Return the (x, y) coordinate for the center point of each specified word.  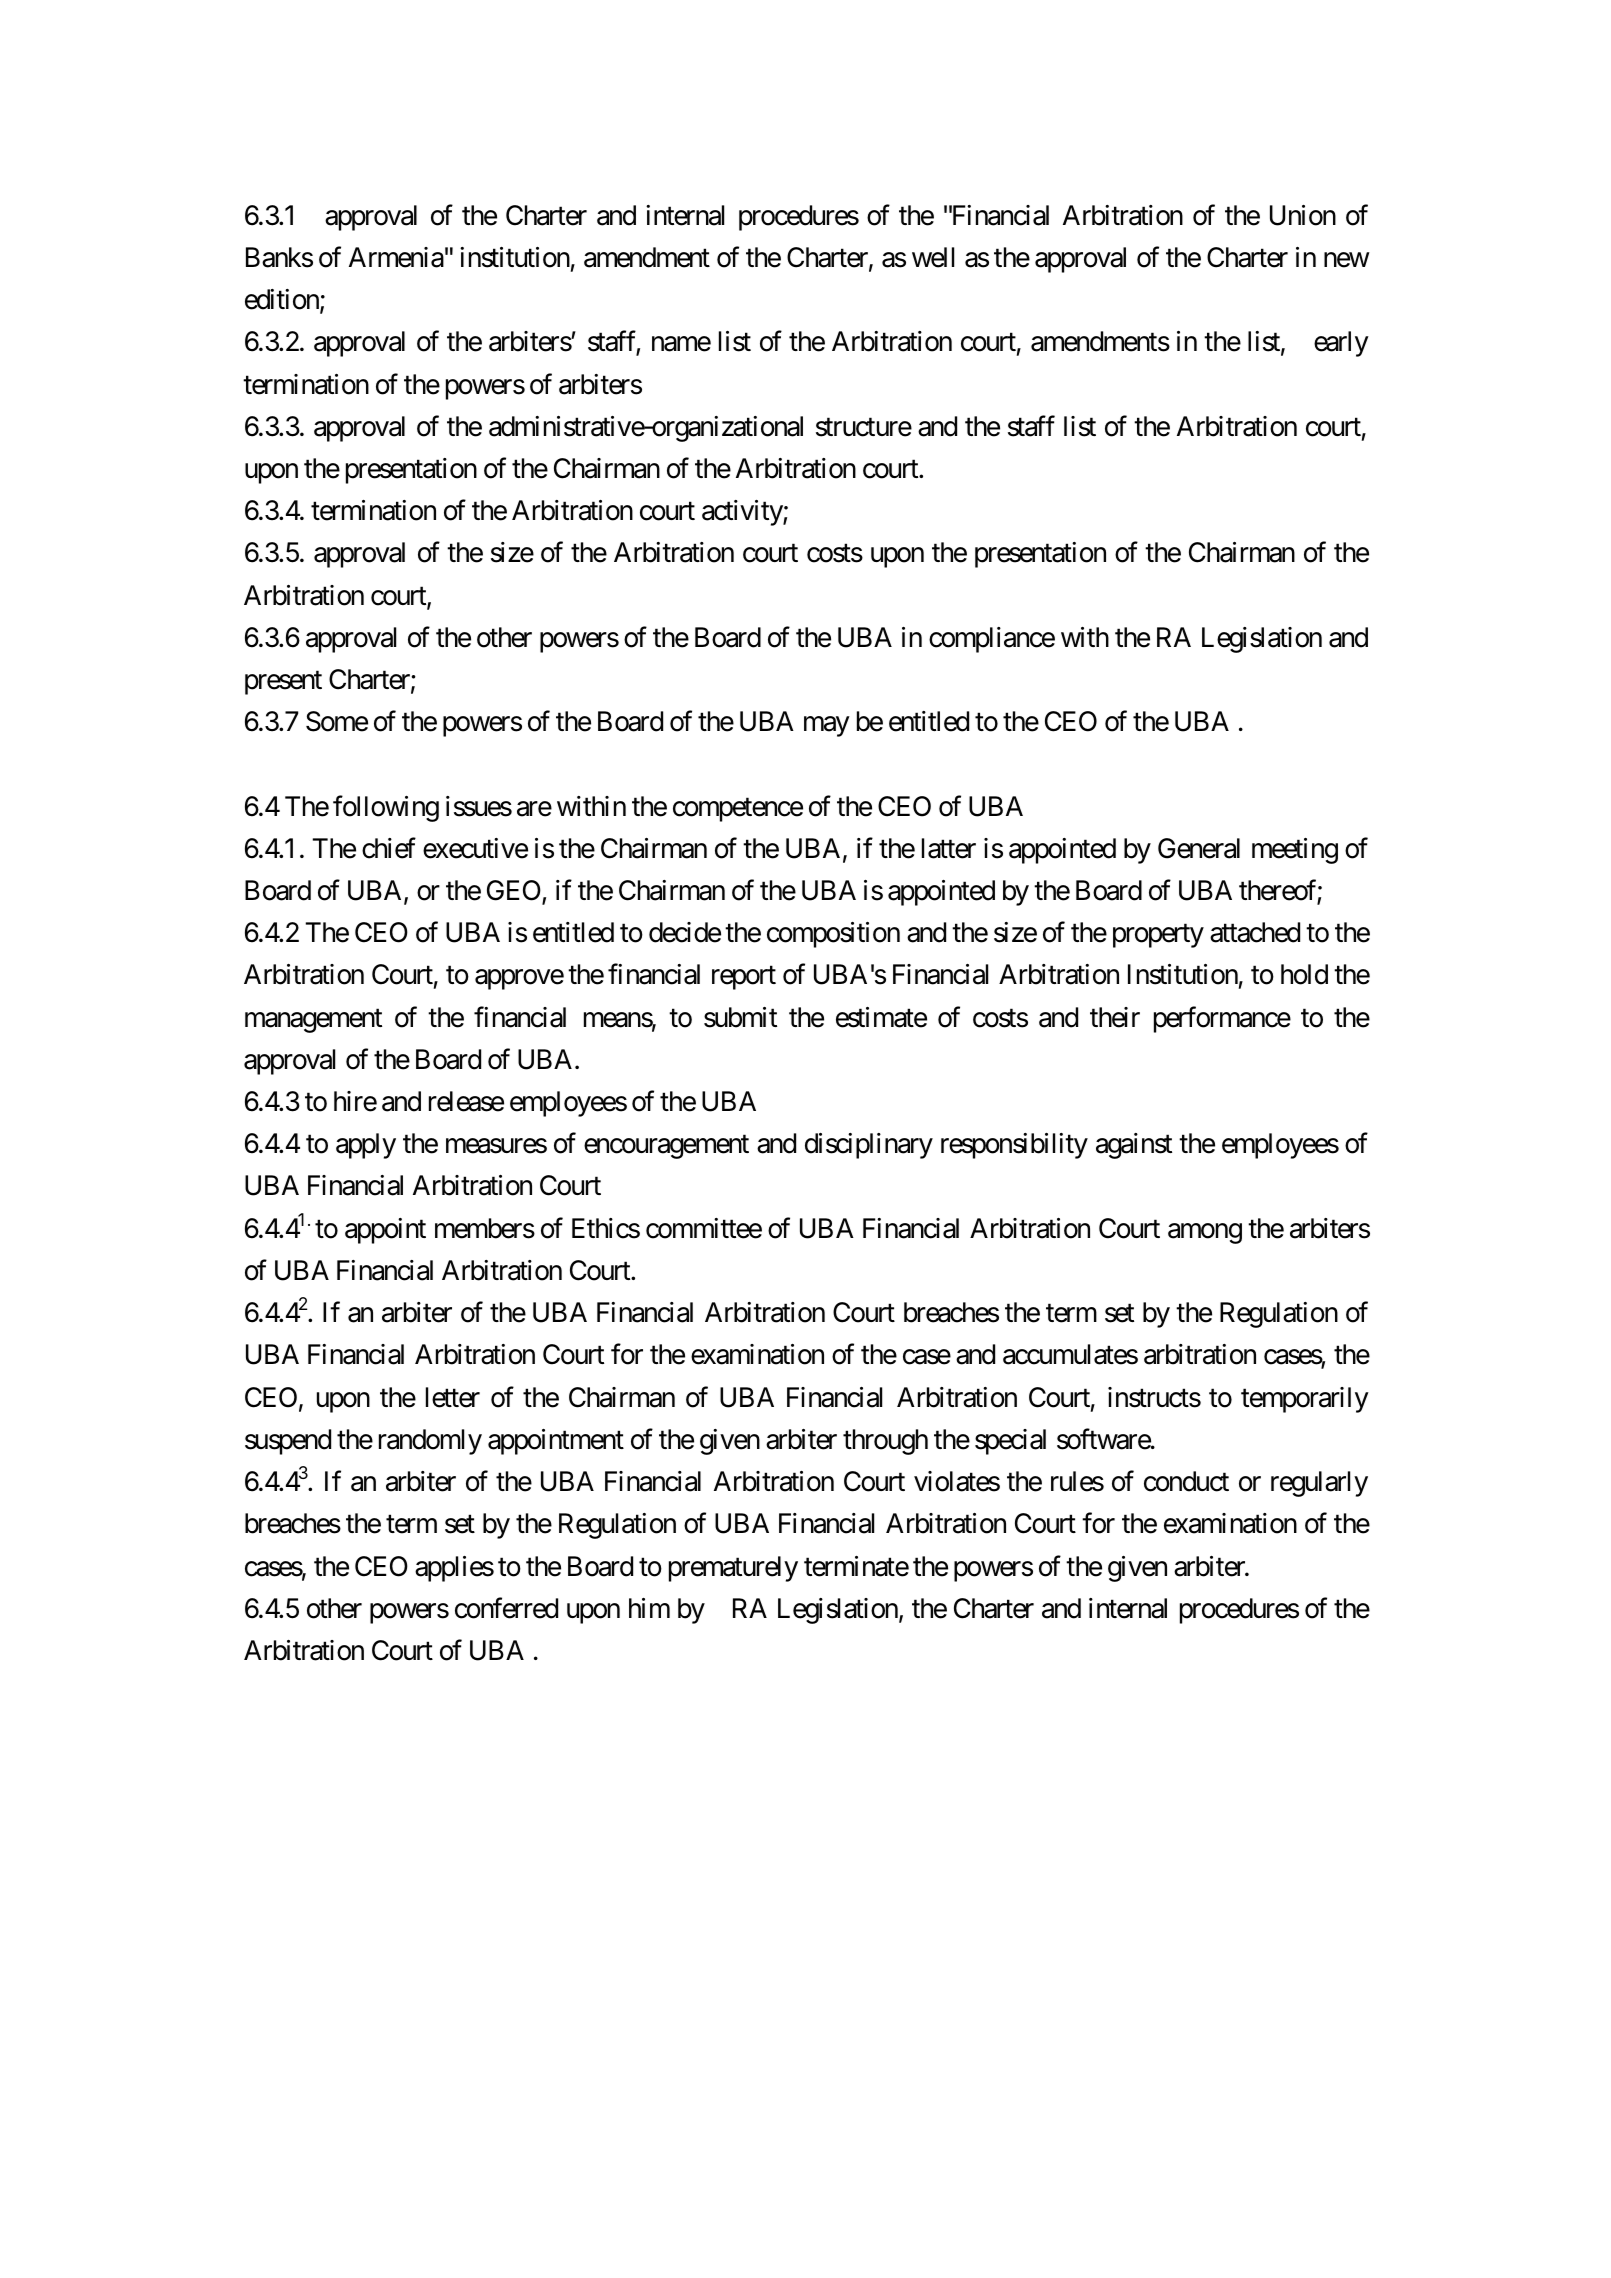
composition (833, 935)
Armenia (396, 257)
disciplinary (869, 1146)
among (1205, 1233)
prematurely (733, 1569)
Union (1303, 215)
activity (743, 513)
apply (366, 1146)
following (386, 808)
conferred (506, 1608)
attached (1255, 932)
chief (389, 848)
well (933, 257)
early (1341, 344)
